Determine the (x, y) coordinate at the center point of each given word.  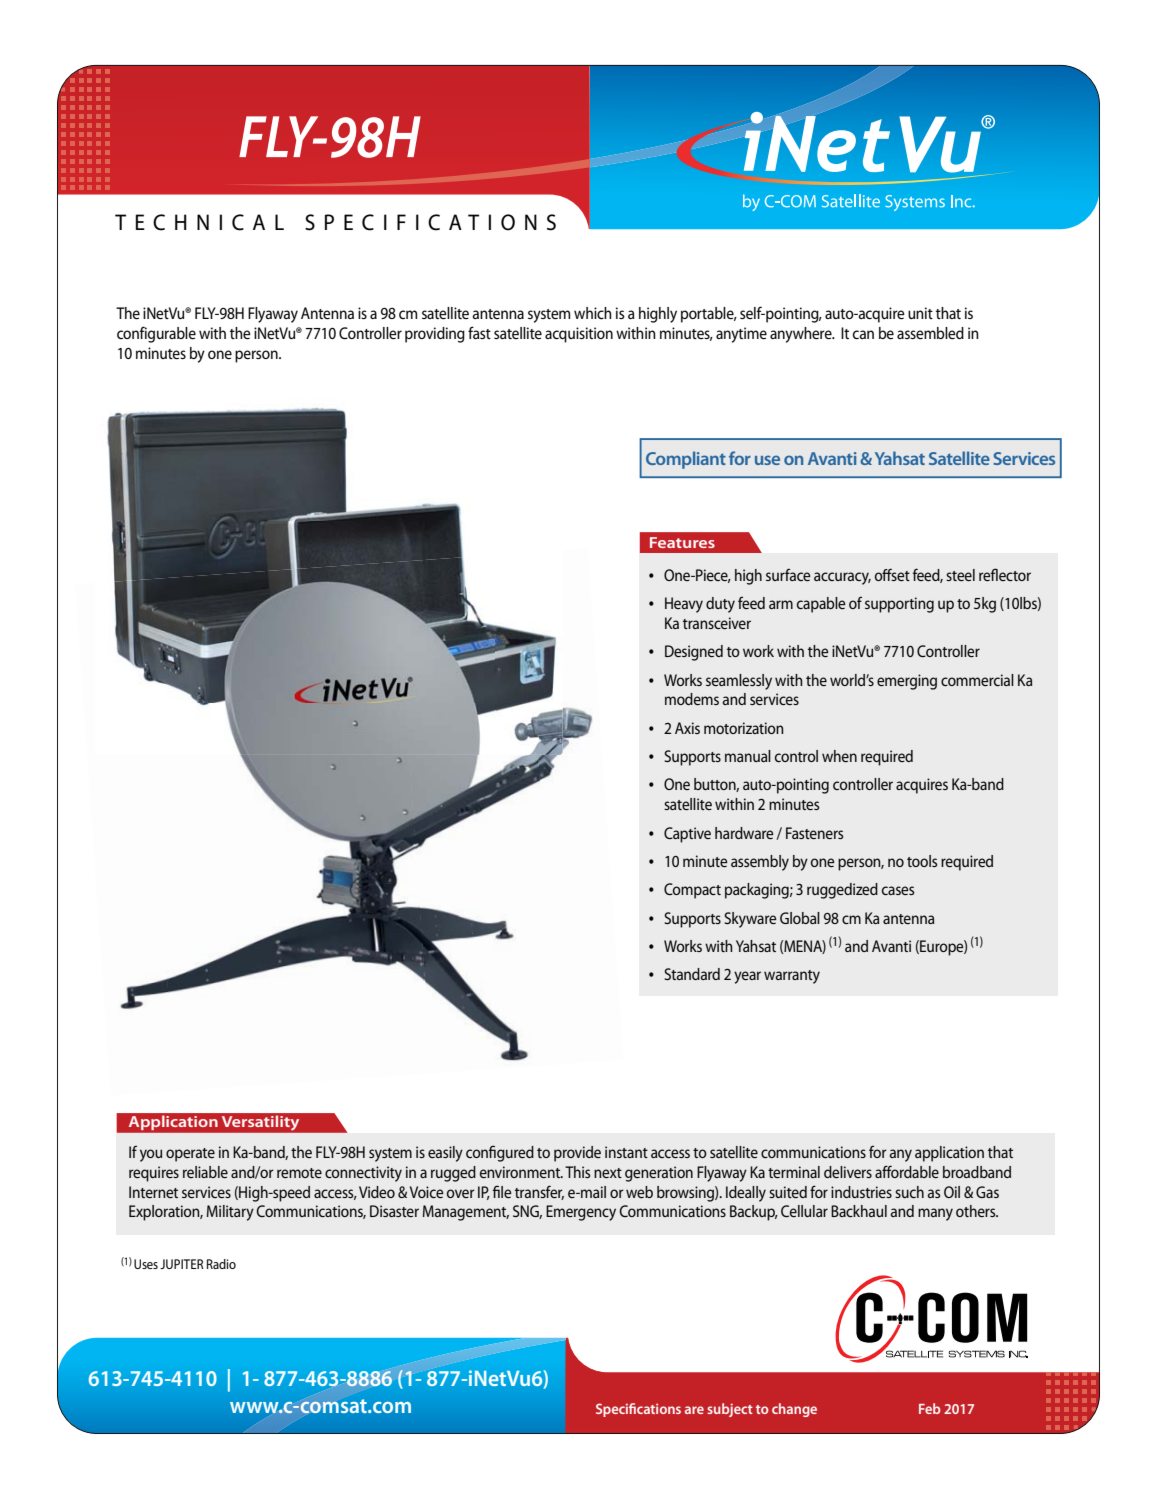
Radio (221, 1264)
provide (577, 1154)
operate (190, 1155)
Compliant (686, 460)
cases (898, 890)
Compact (692, 891)
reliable (205, 1172)
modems (692, 699)
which (593, 313)
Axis (687, 728)
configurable (156, 334)
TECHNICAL (199, 222)
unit (920, 313)
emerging (907, 682)
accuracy (842, 578)
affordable (907, 1171)
